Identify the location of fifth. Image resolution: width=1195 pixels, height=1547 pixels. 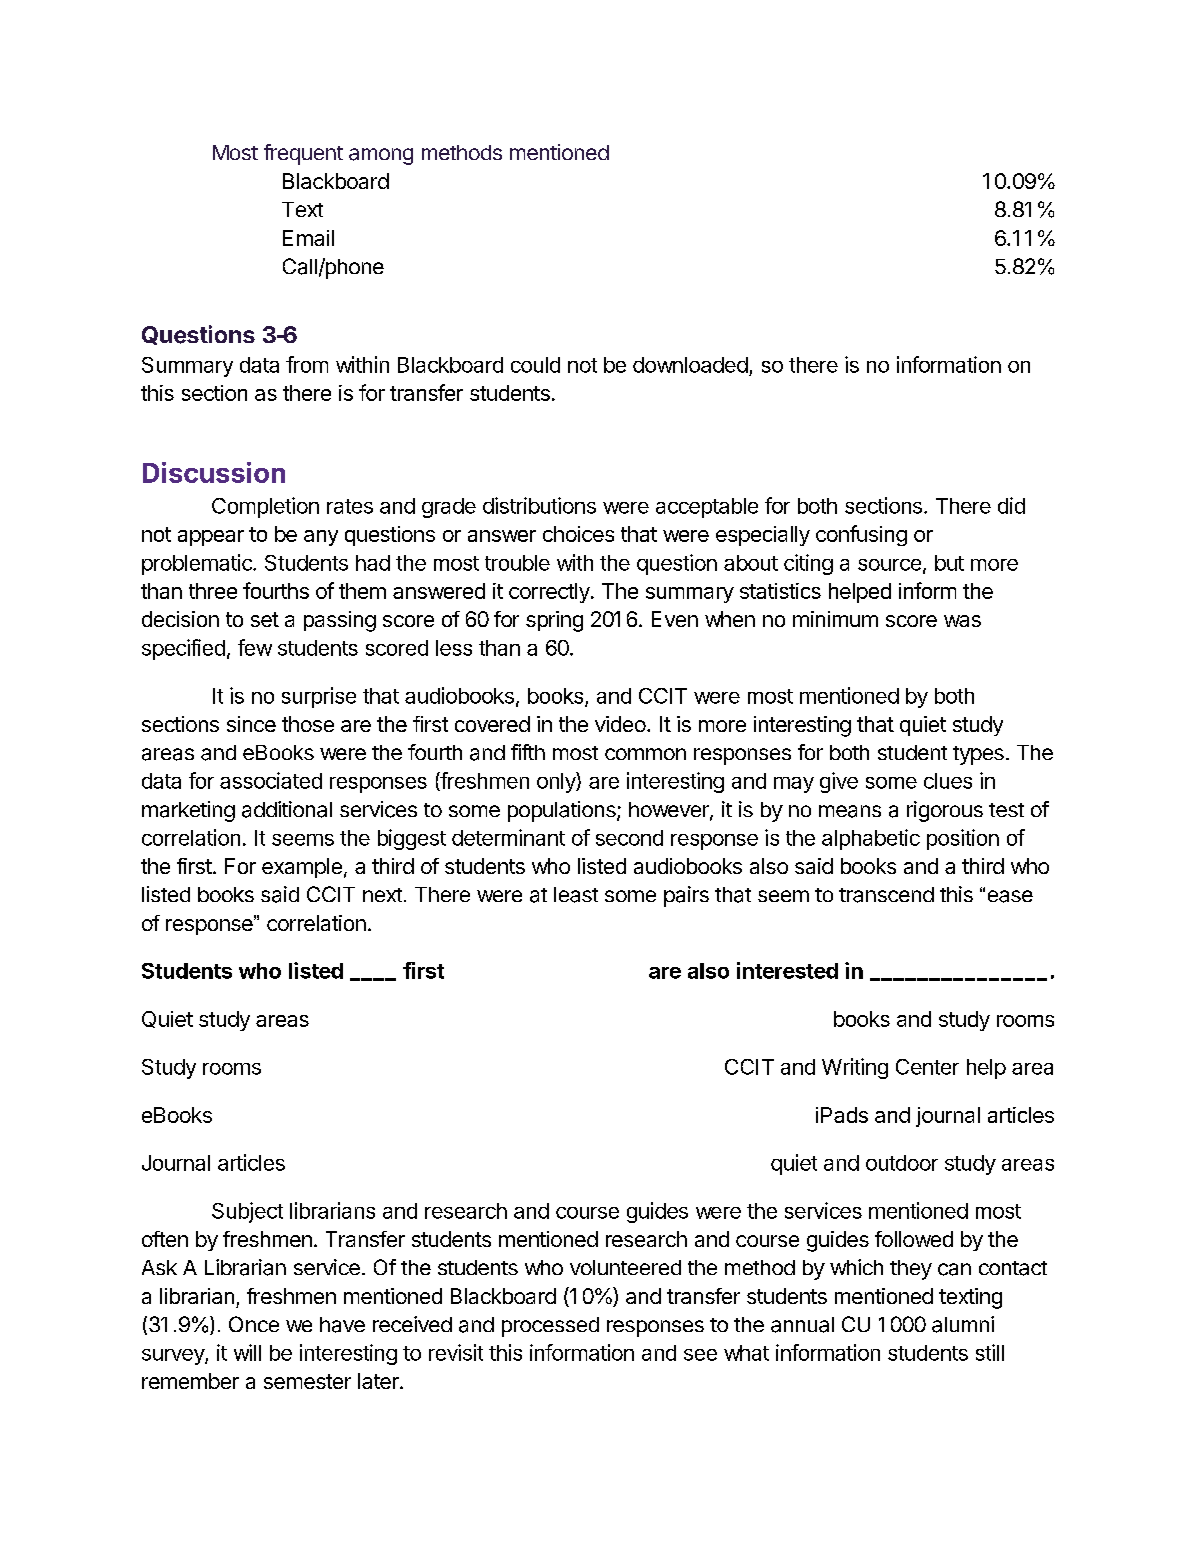
(528, 752).
